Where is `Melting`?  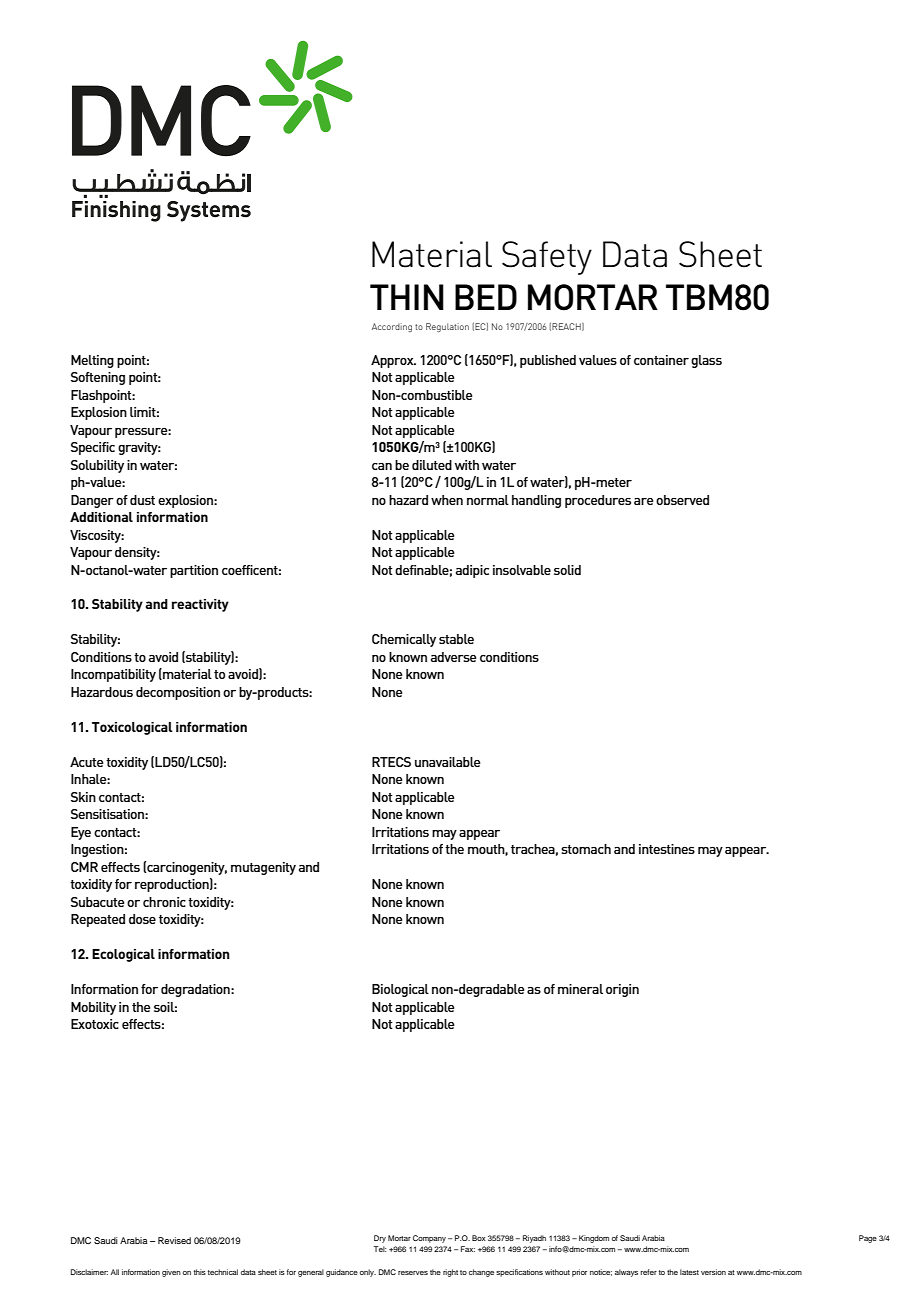 Melting is located at coordinates (92, 361).
